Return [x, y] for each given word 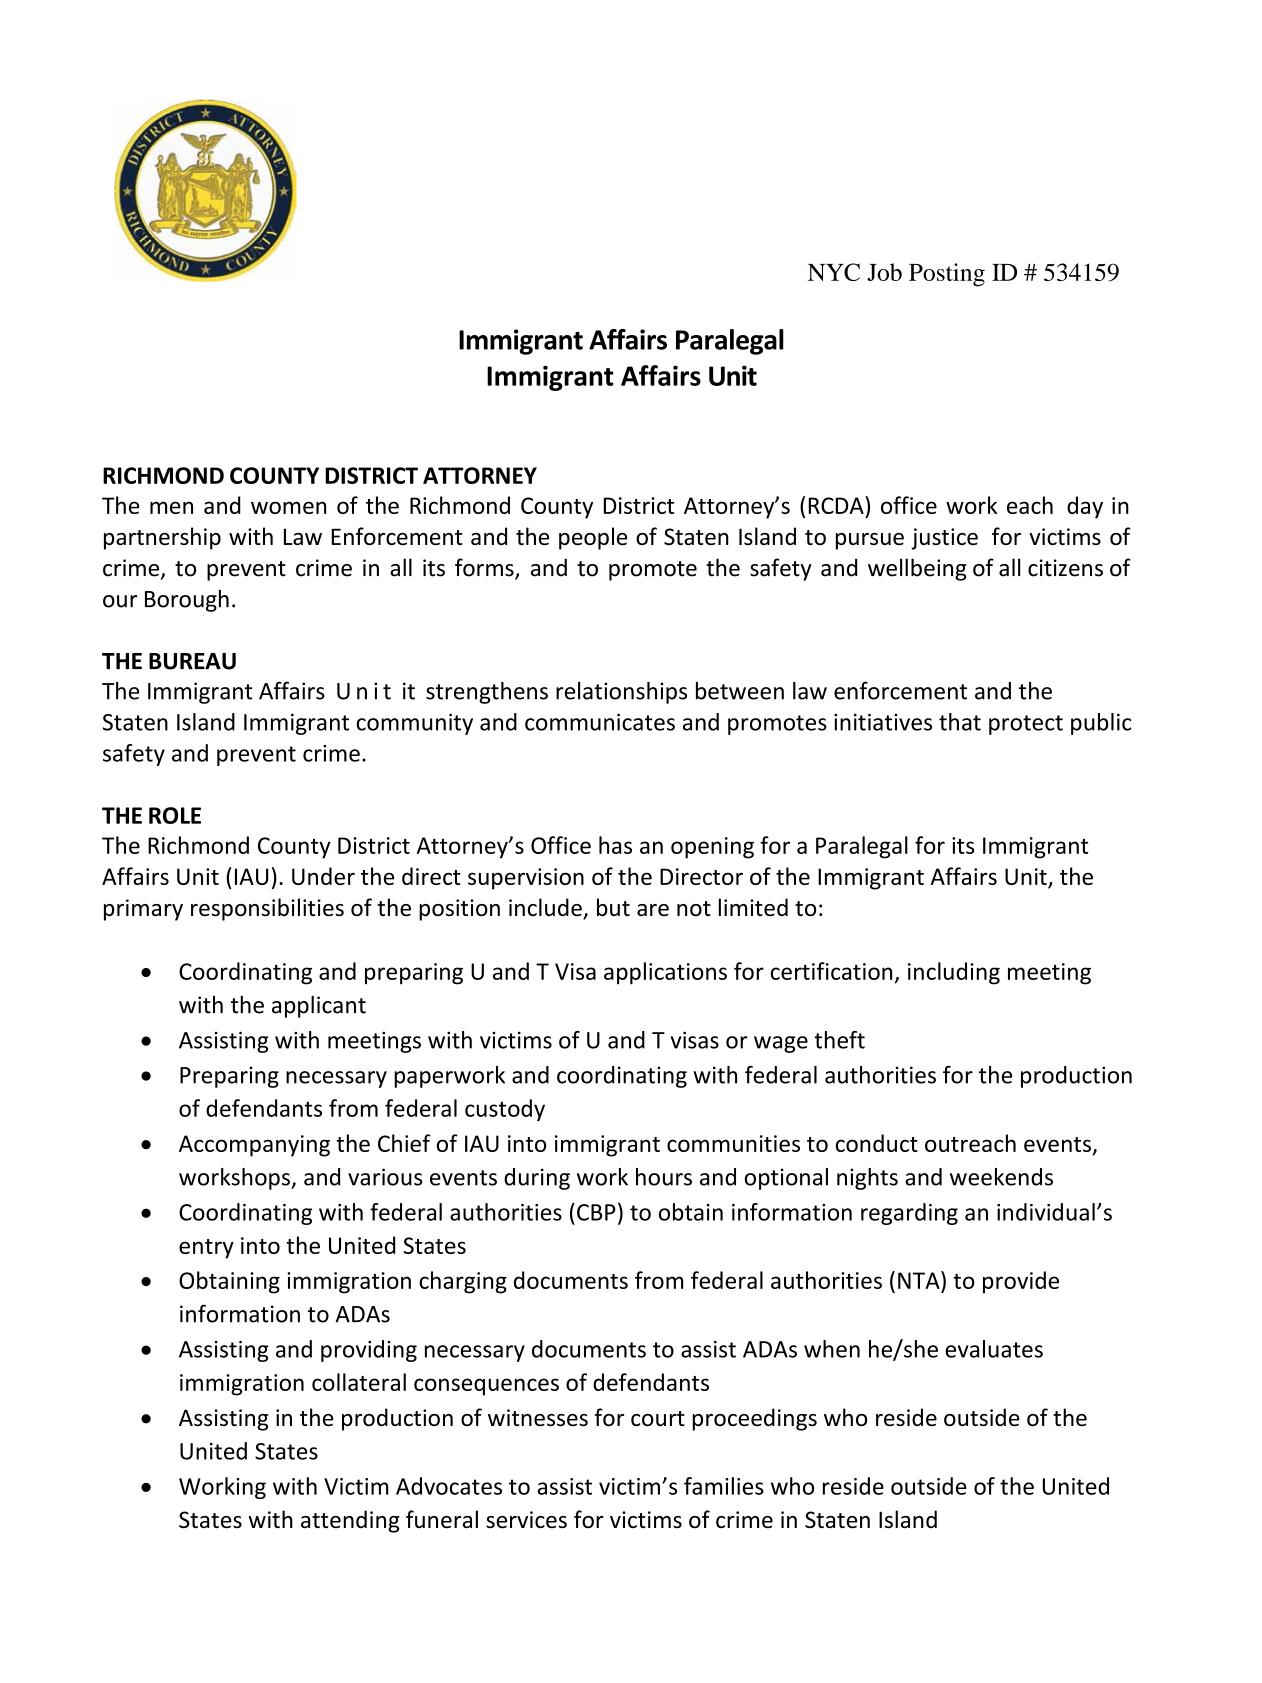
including [954, 973]
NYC [834, 272]
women [288, 507]
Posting [947, 275]
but [613, 907]
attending [350, 1521]
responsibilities [267, 909]
